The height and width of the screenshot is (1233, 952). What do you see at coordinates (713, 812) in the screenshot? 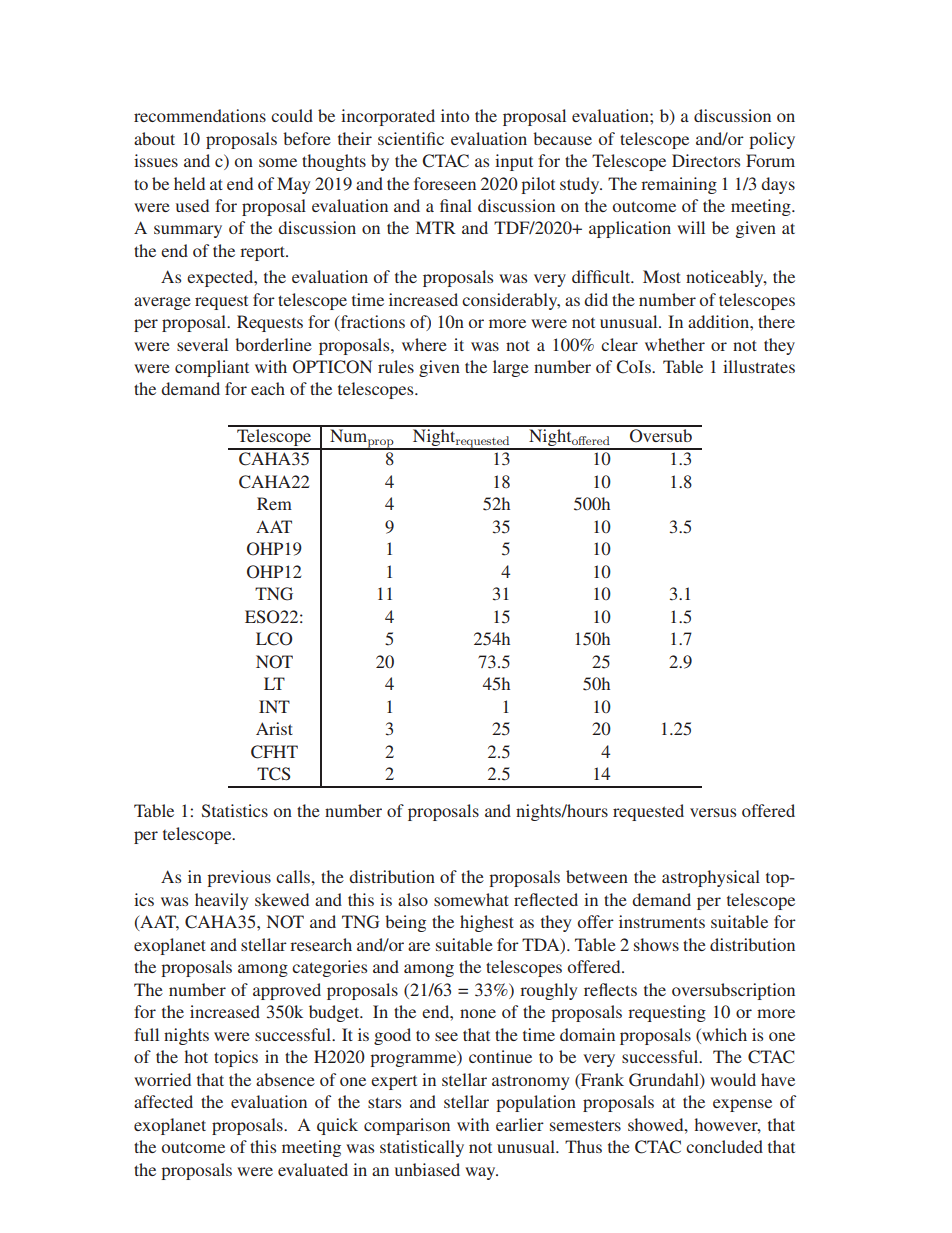
I see `versus` at bounding box center [713, 812].
